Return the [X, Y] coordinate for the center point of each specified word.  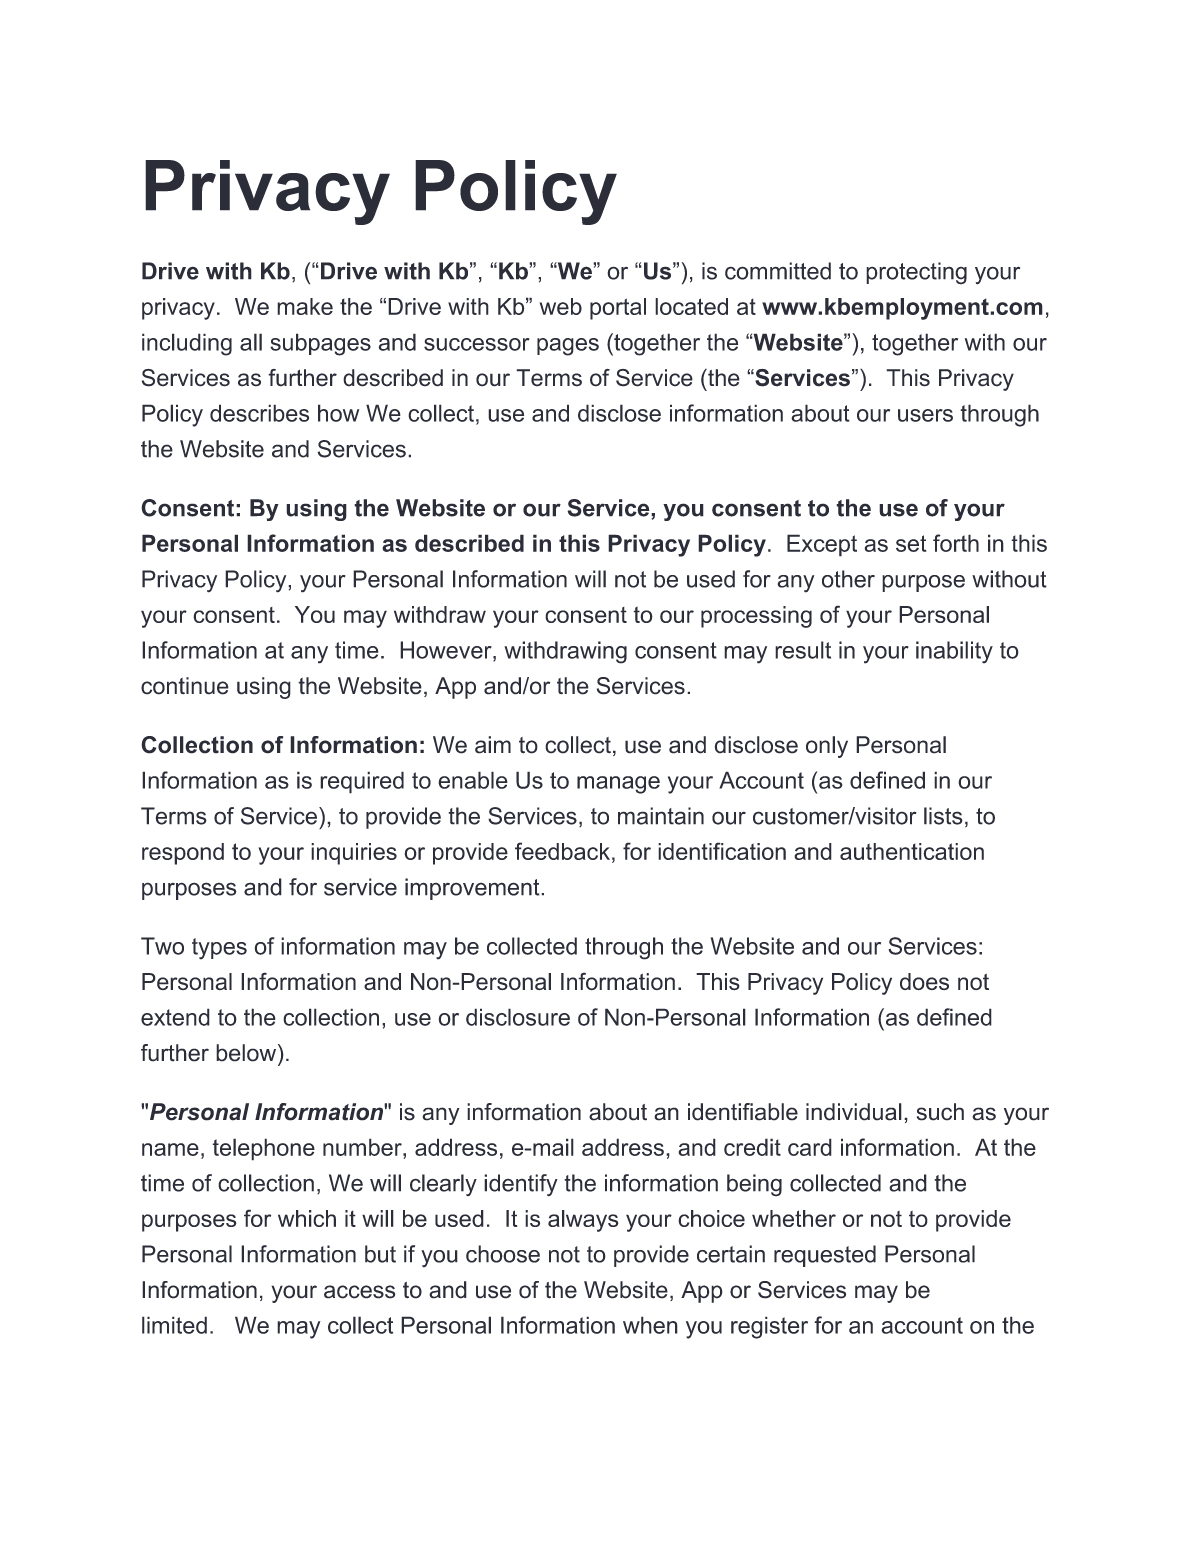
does [924, 982]
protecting [916, 273]
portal [618, 309]
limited [174, 1325]
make [305, 306]
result [803, 650]
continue [185, 686]
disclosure [518, 1017]
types [219, 949]
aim [493, 745]
